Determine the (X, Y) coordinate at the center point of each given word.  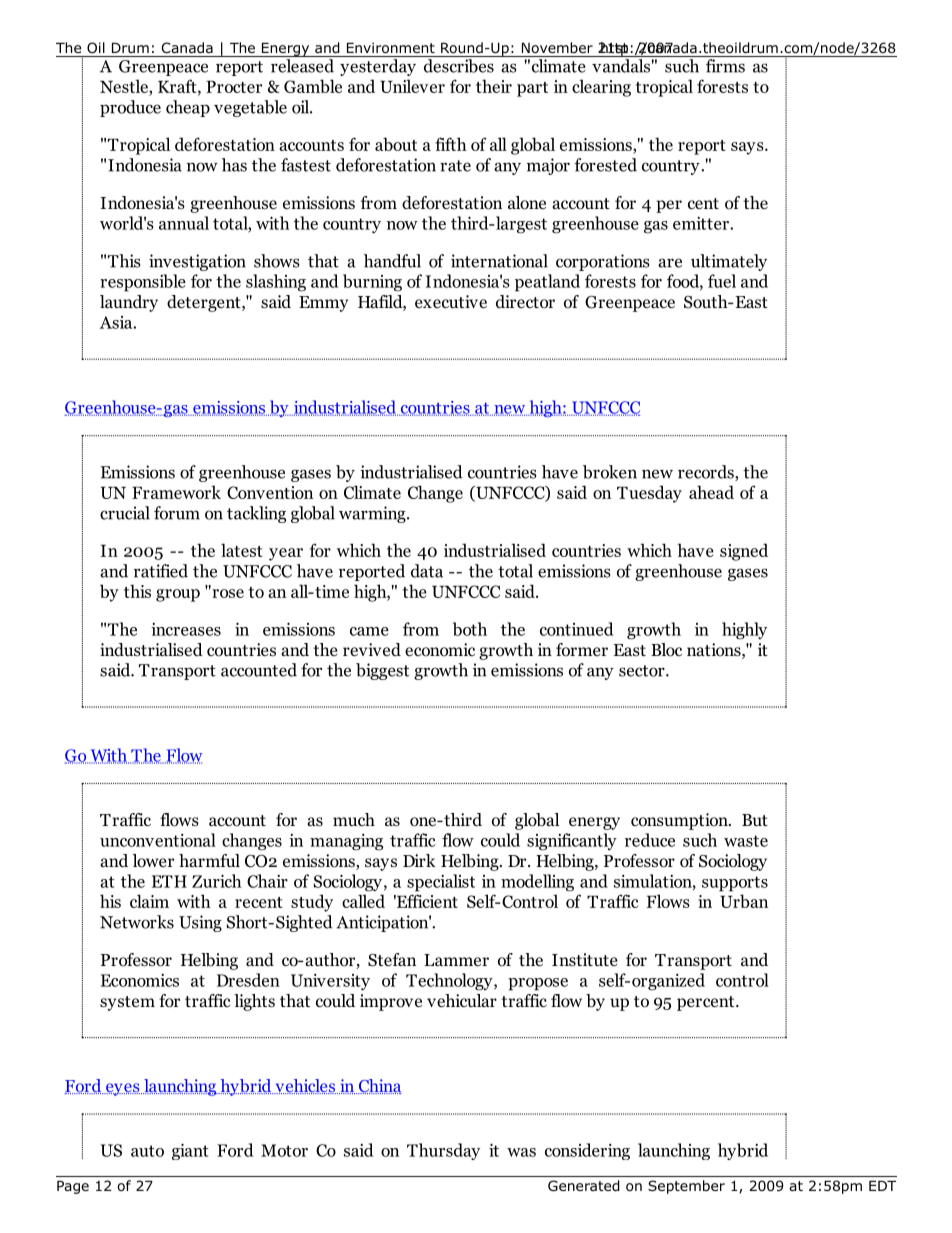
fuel (722, 281)
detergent (205, 303)
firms (725, 66)
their (494, 86)
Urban (744, 901)
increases (186, 629)
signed (744, 552)
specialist (441, 883)
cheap (188, 108)
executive (451, 302)
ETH (169, 881)
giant (190, 1151)
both (470, 629)
